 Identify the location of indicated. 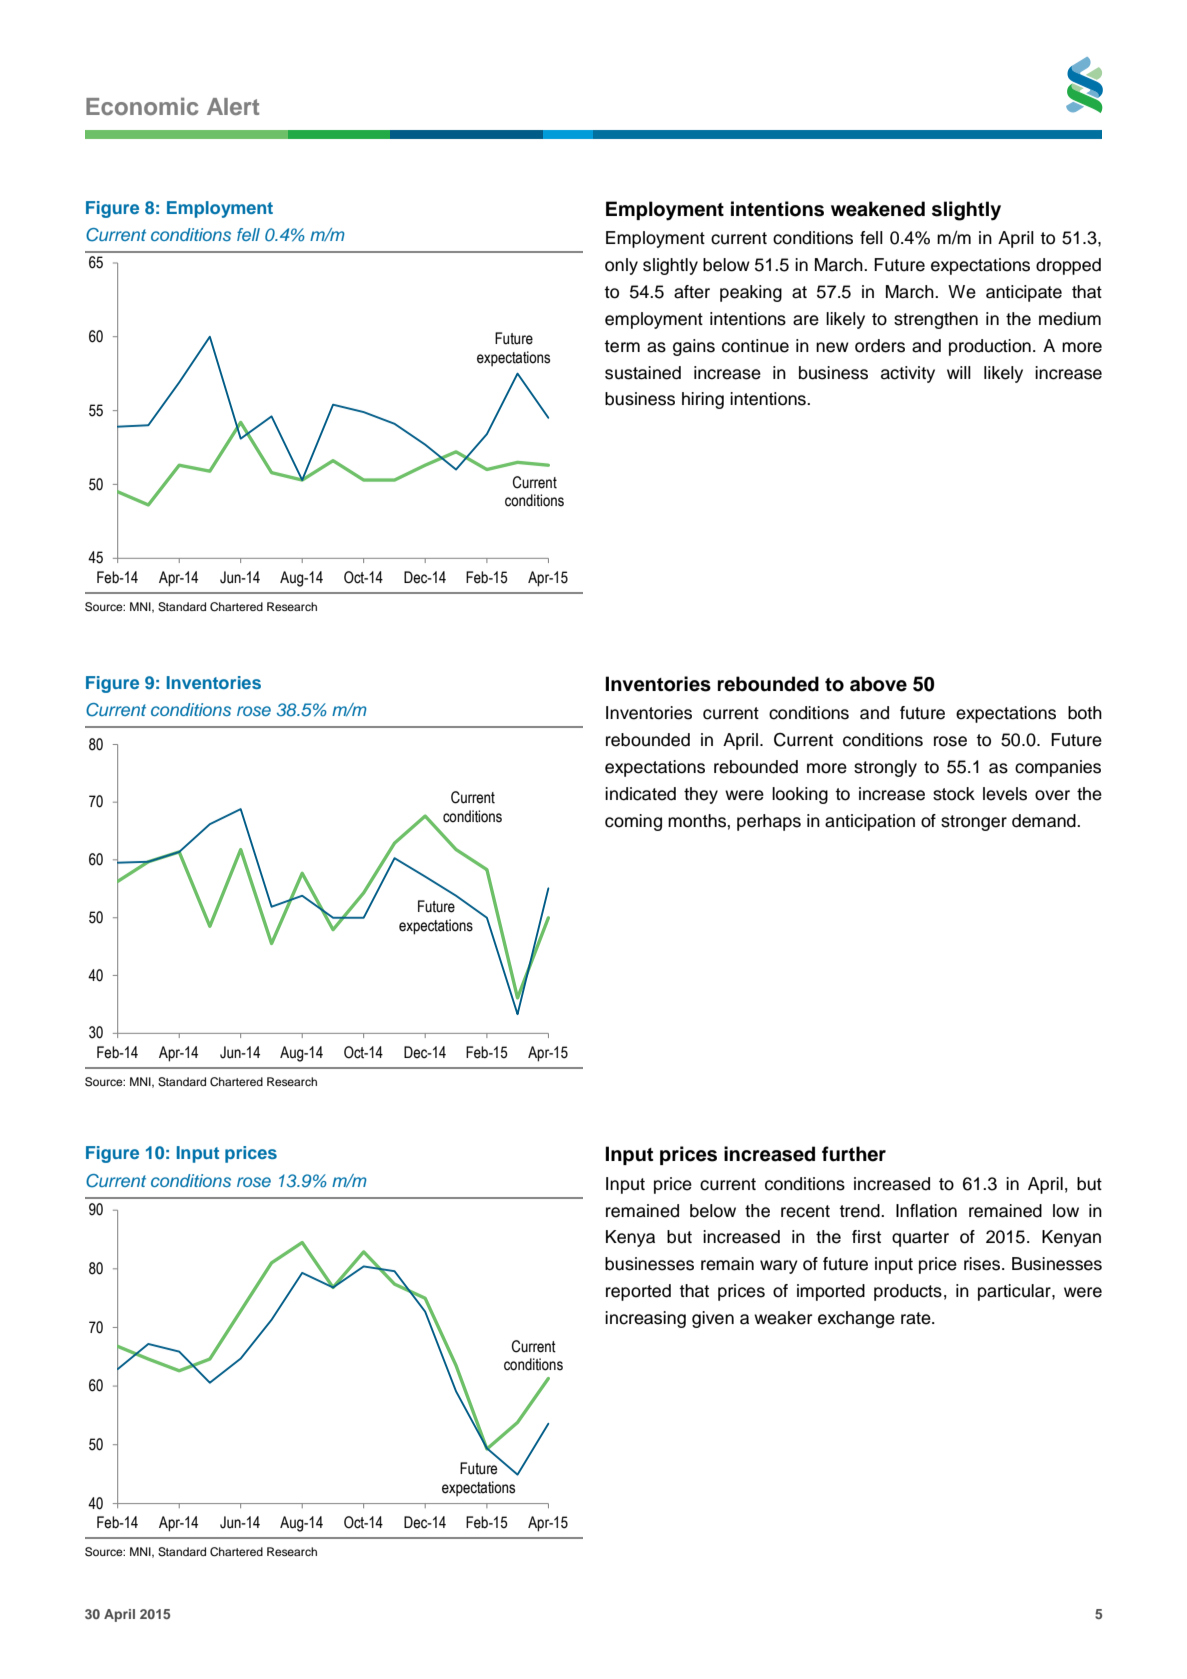
(640, 794).
